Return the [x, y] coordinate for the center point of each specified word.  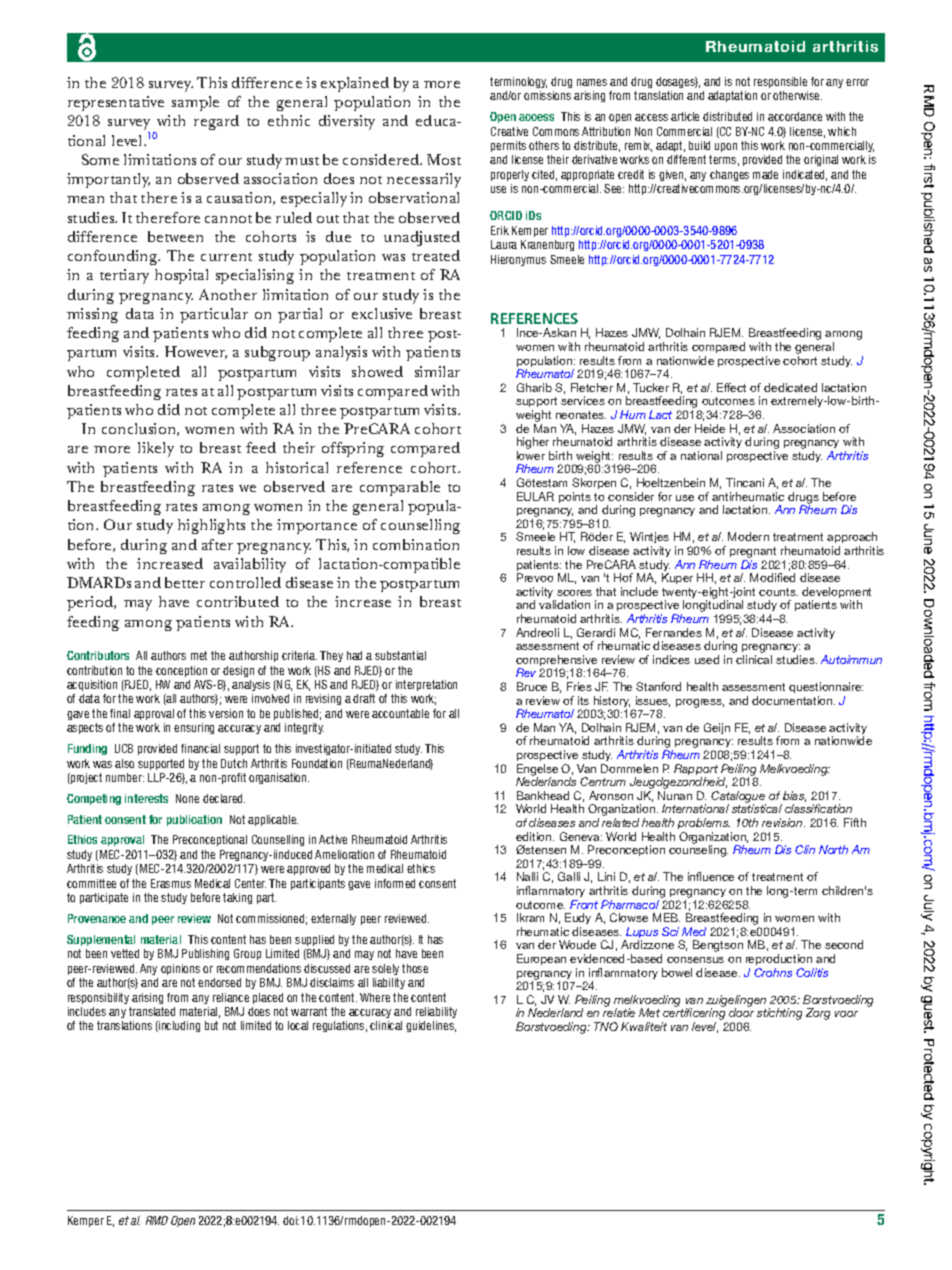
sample [195, 103]
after [217, 544]
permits [508, 146]
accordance [795, 116]
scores [574, 593]
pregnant [753, 552]
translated [152, 1011]
